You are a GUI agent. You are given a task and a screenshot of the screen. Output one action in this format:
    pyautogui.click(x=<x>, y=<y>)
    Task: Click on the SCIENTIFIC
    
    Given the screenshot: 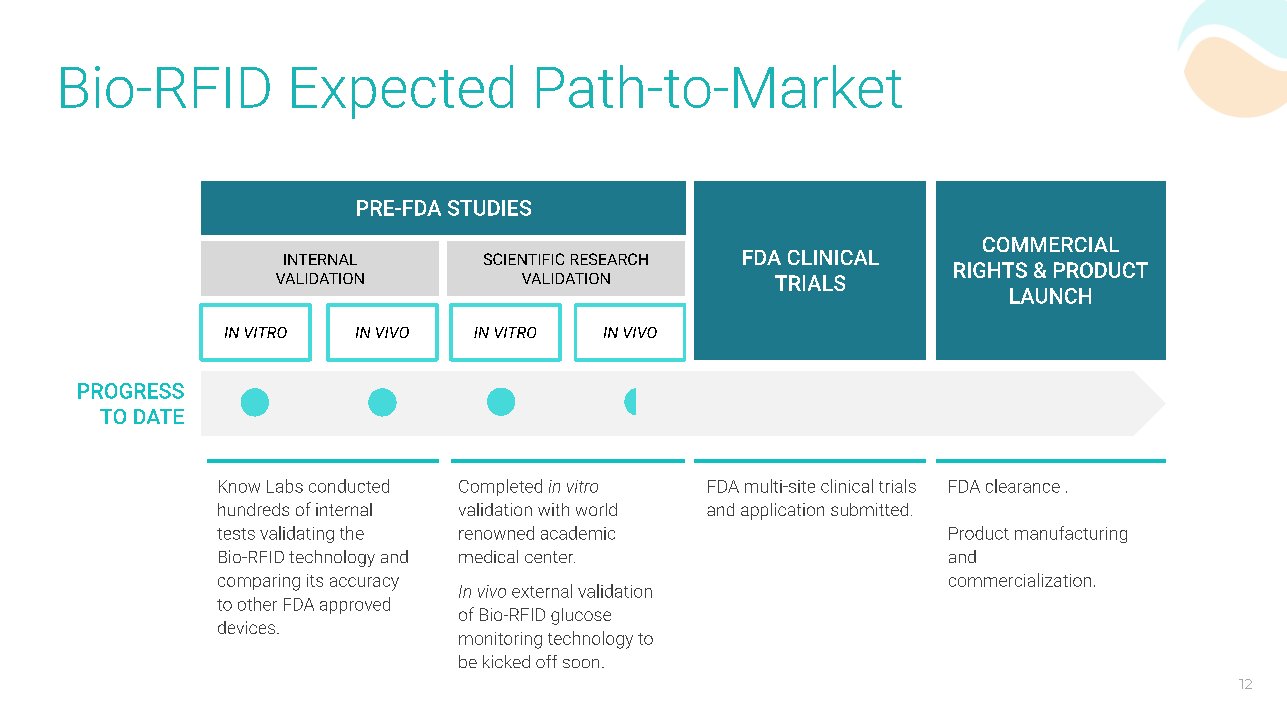 What is the action you would take?
    pyautogui.click(x=524, y=259)
